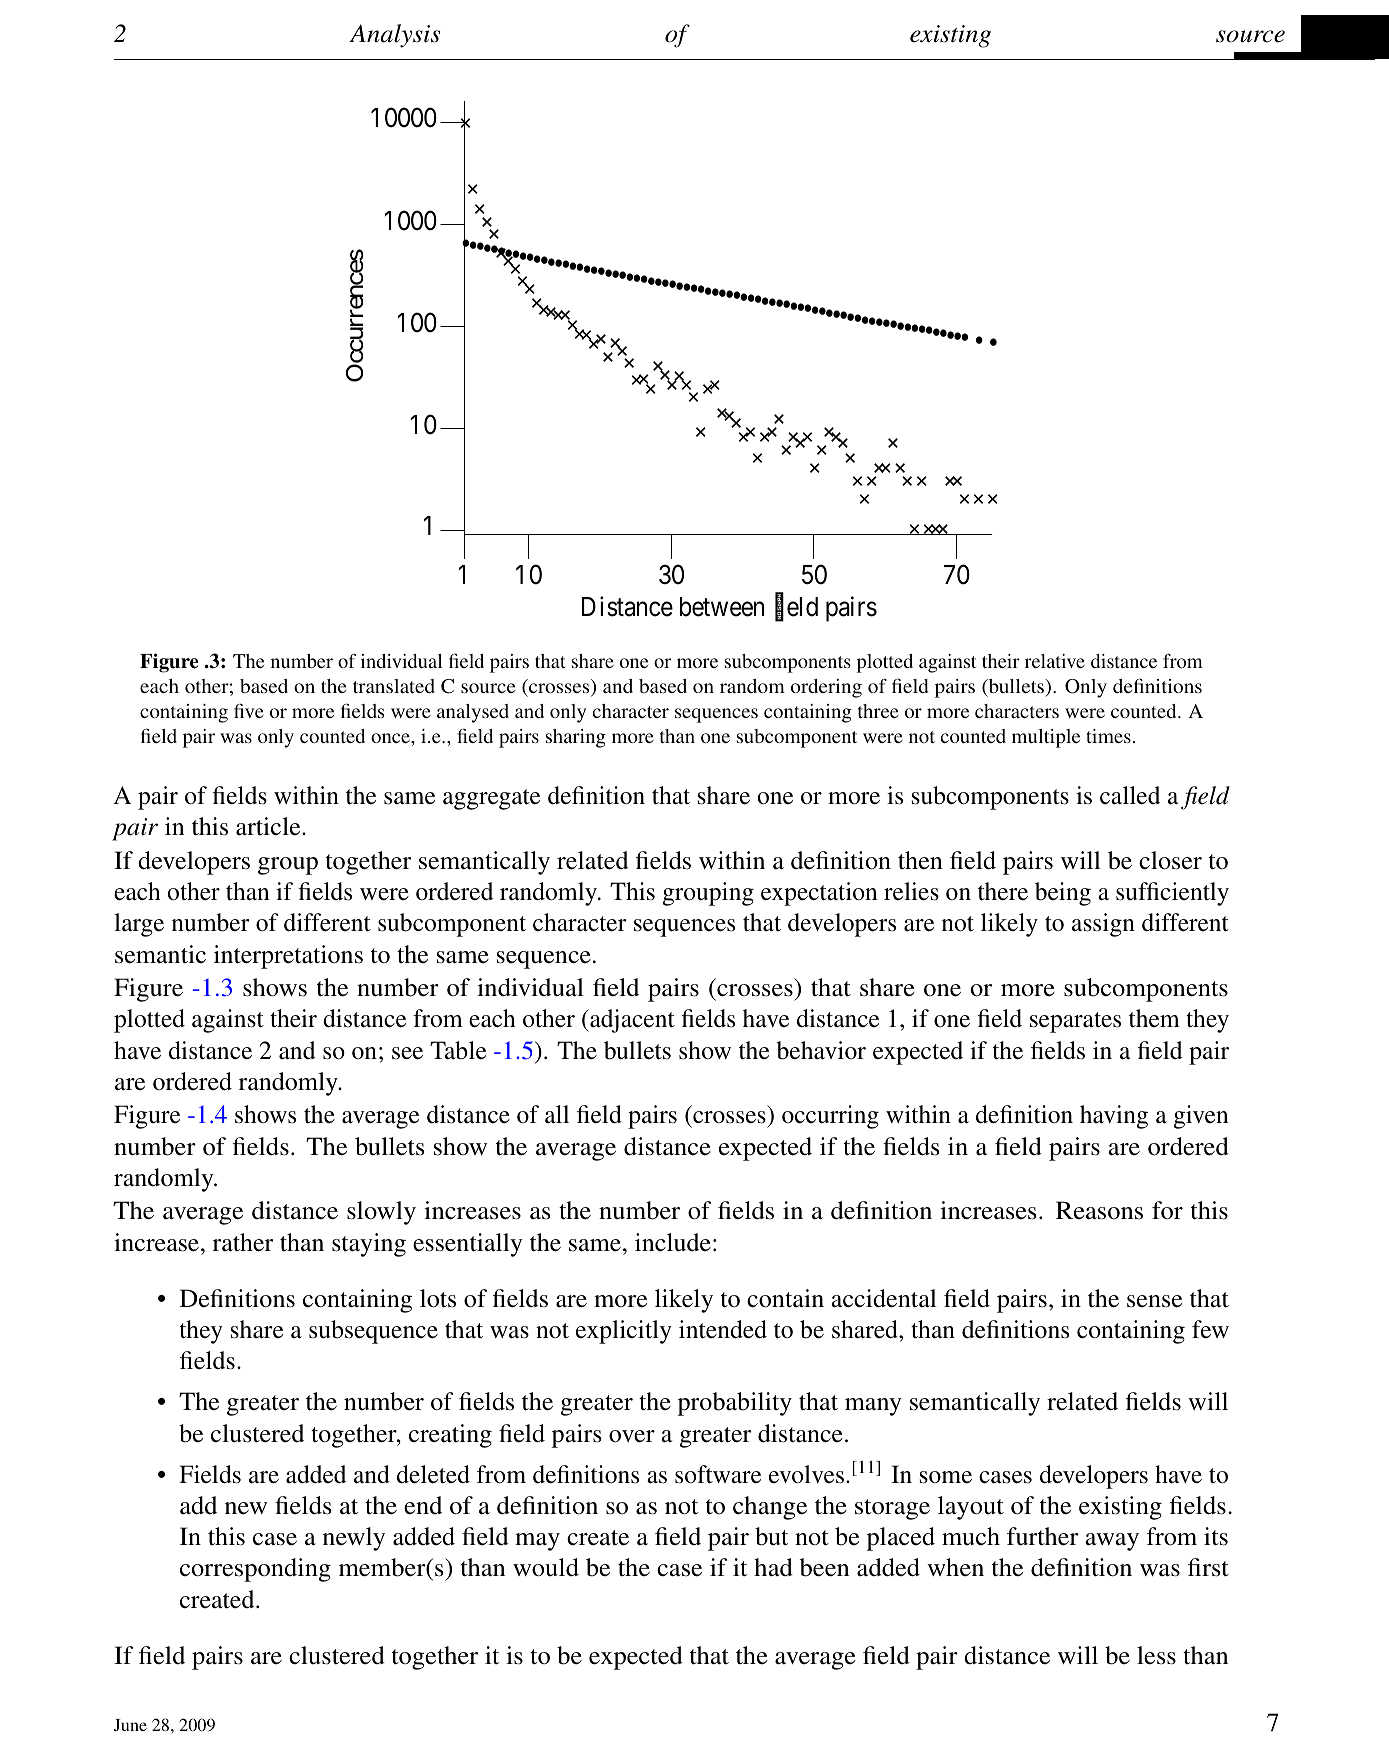 The image size is (1389, 1743). Describe the element at coordinates (269, 826) in the screenshot. I see `article` at that location.
